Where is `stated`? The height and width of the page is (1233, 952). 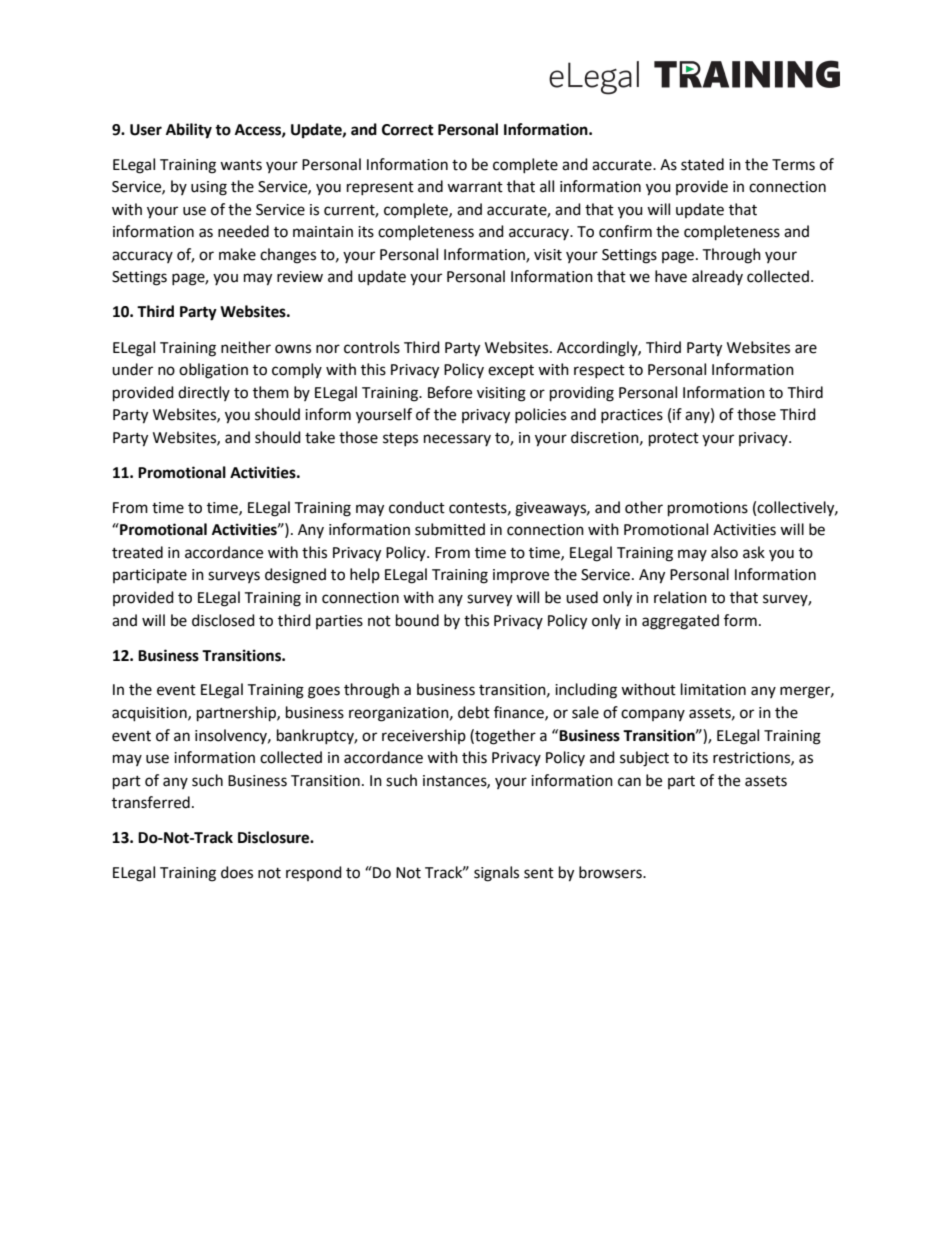
stated is located at coordinates (702, 164).
